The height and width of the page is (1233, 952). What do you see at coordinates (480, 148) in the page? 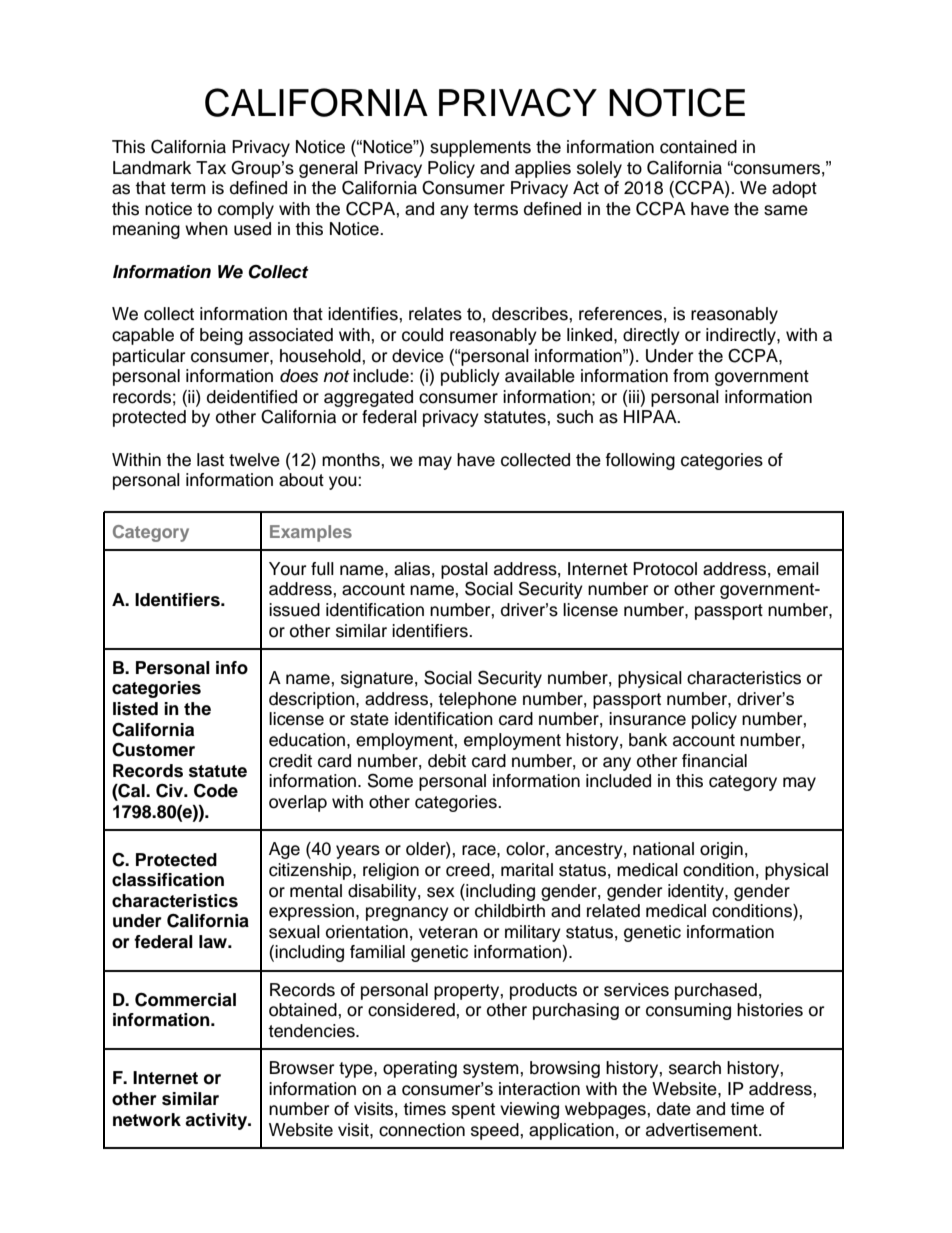
I see `supplements` at bounding box center [480, 148].
